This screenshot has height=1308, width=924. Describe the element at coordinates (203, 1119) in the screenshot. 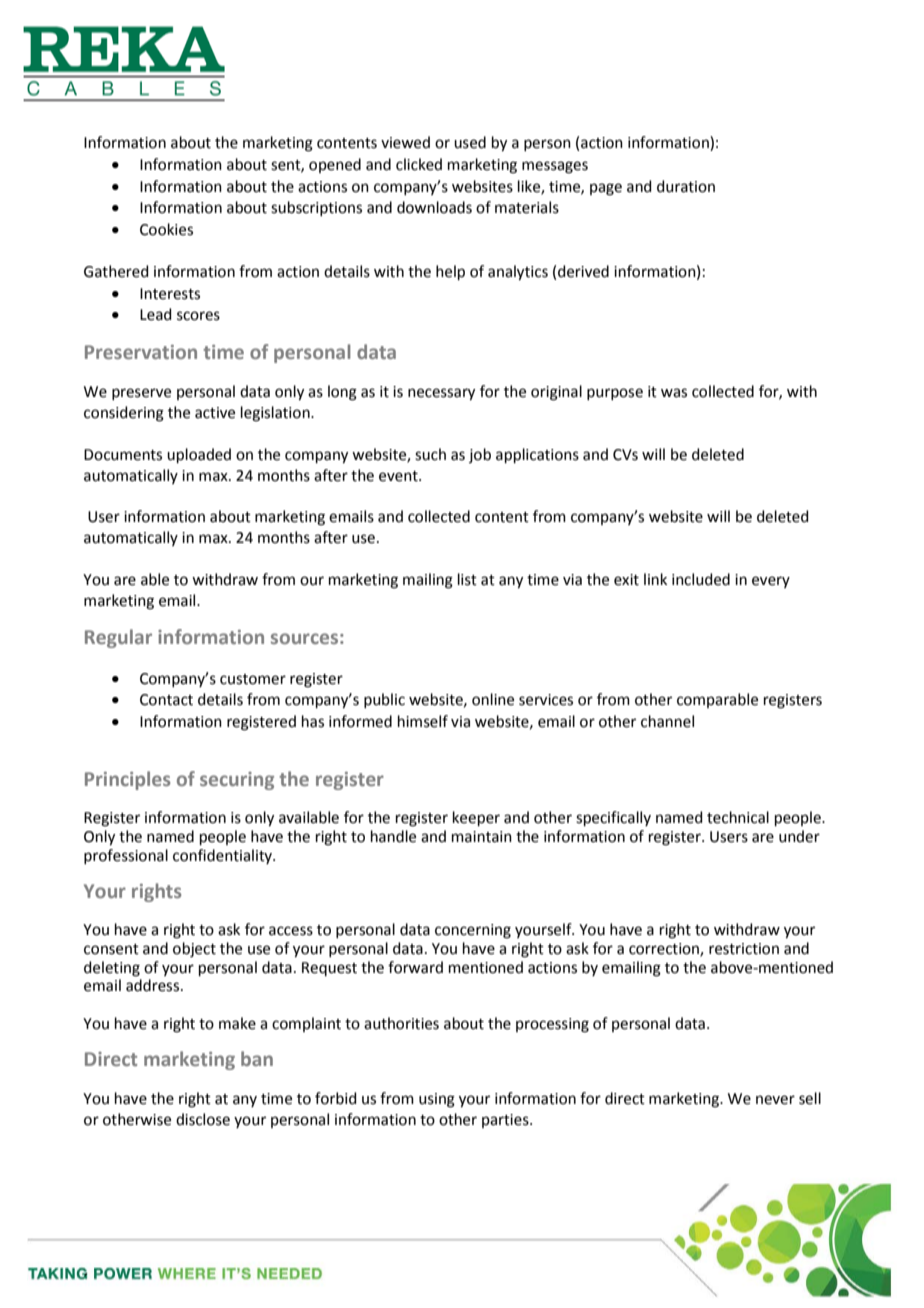

I see `disclose` at that location.
